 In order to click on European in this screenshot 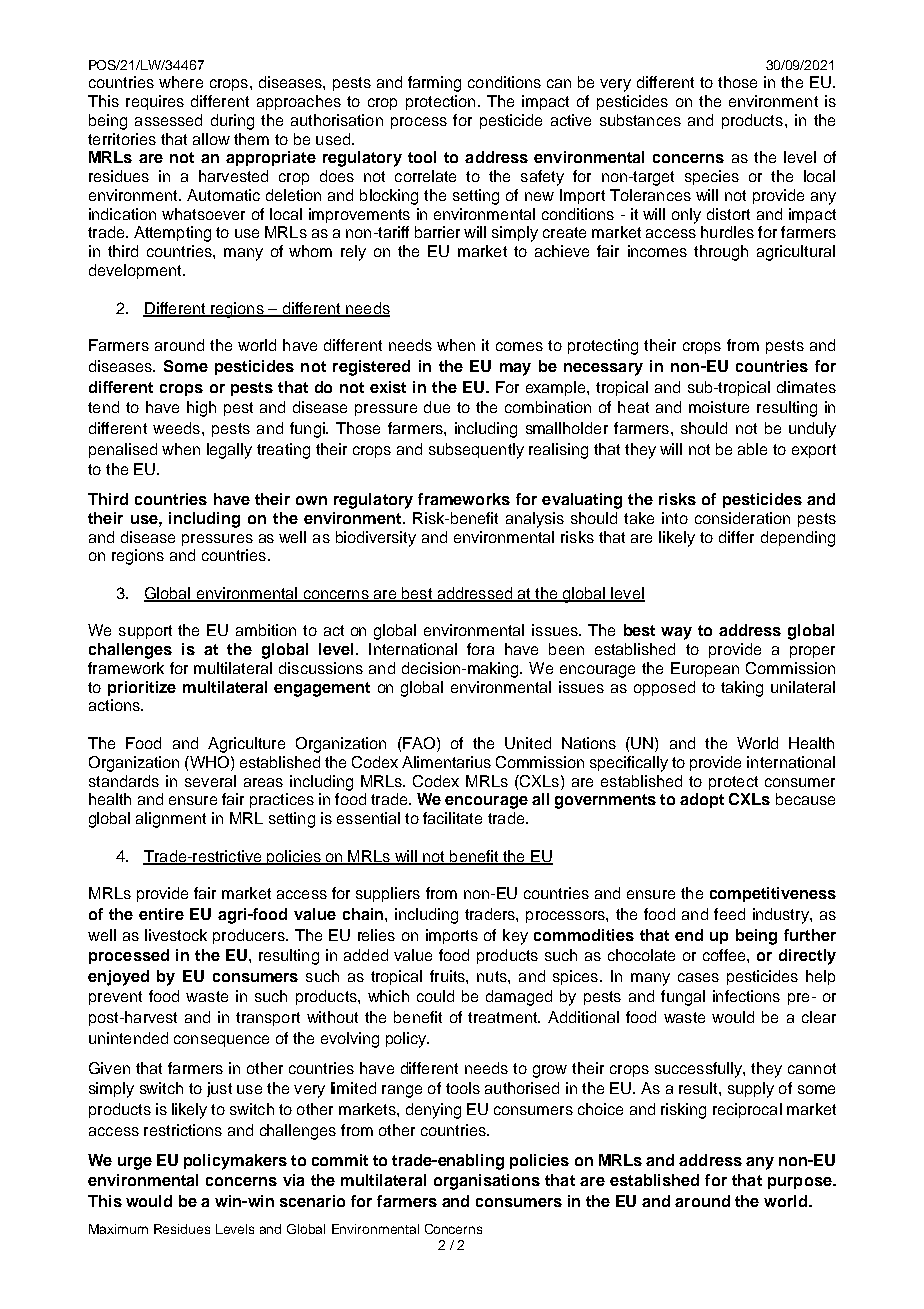, I will do `click(705, 669)`.
